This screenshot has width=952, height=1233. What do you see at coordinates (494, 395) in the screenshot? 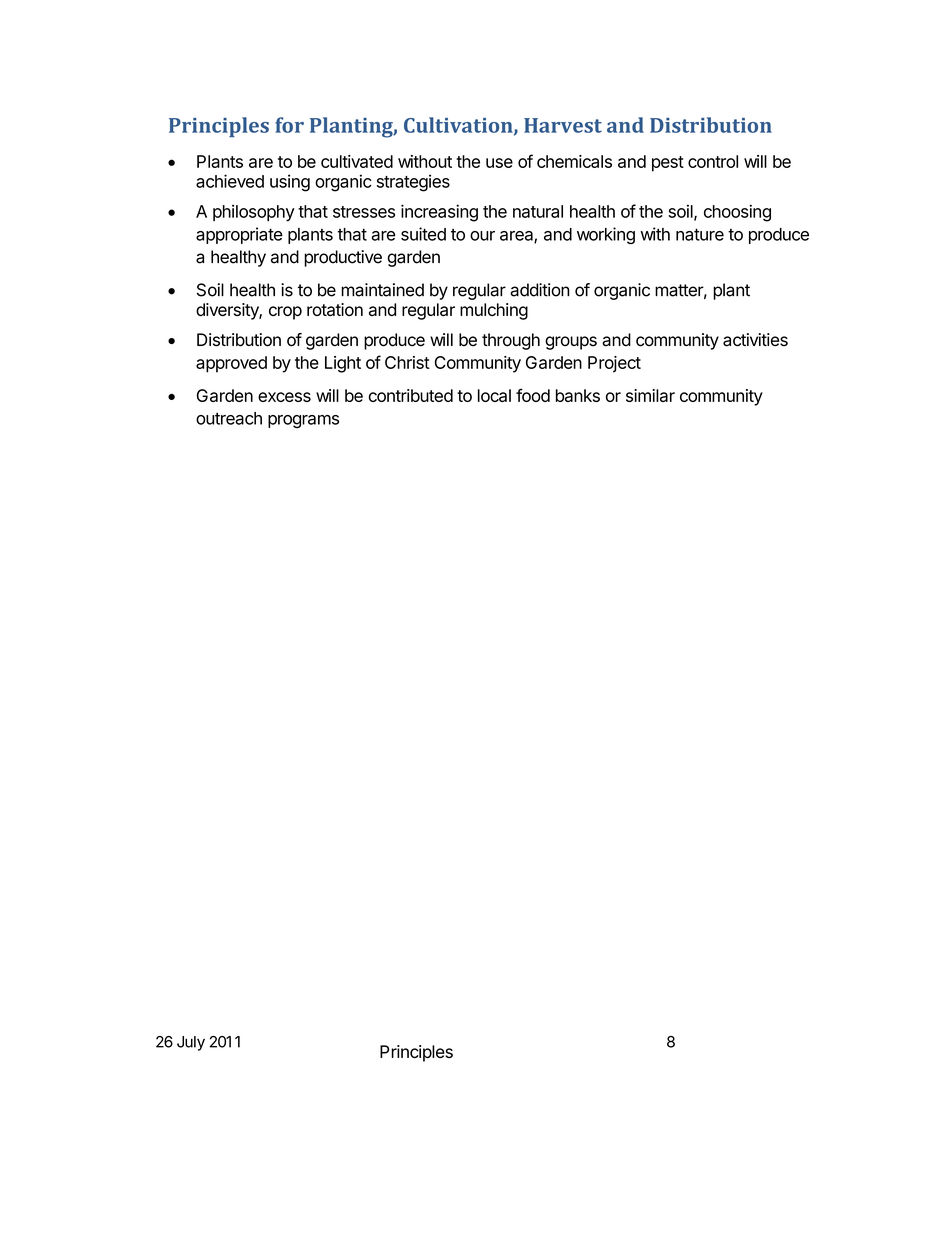
I see `local` at bounding box center [494, 395].
